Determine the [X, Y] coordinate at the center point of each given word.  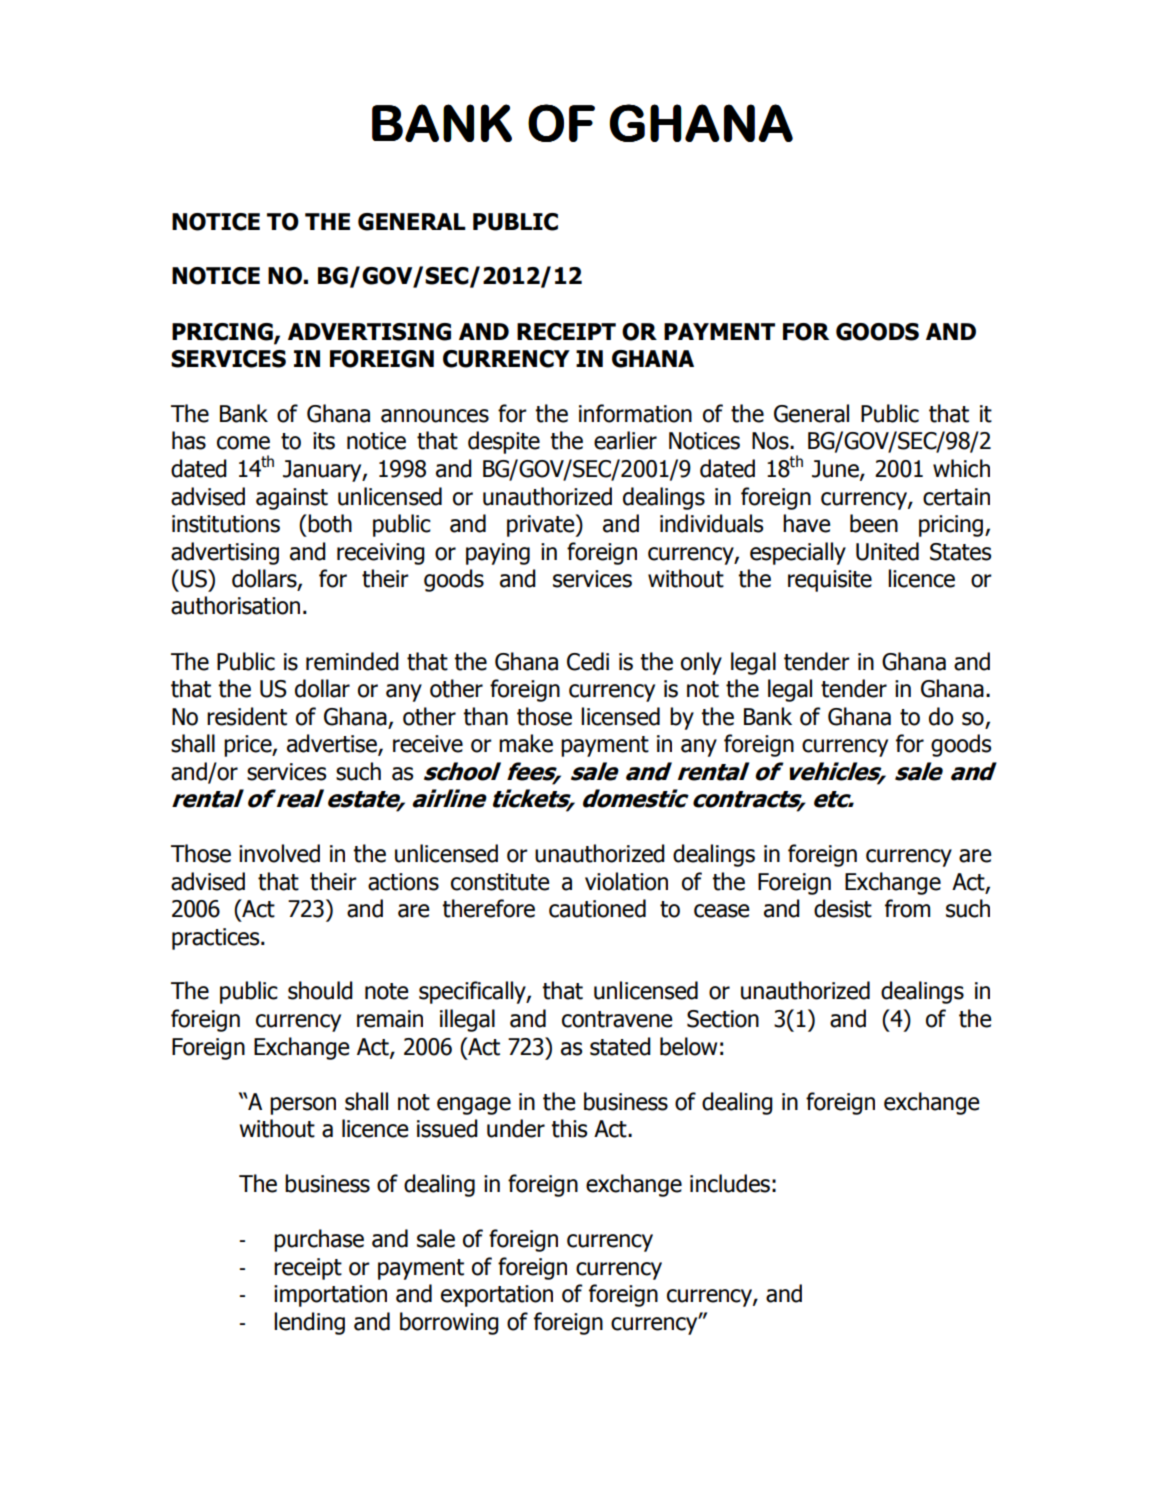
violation [626, 881]
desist [843, 908]
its [324, 441]
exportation [497, 1296]
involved [279, 853]
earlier [625, 440]
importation [330, 1296]
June [836, 470]
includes [730, 1183]
